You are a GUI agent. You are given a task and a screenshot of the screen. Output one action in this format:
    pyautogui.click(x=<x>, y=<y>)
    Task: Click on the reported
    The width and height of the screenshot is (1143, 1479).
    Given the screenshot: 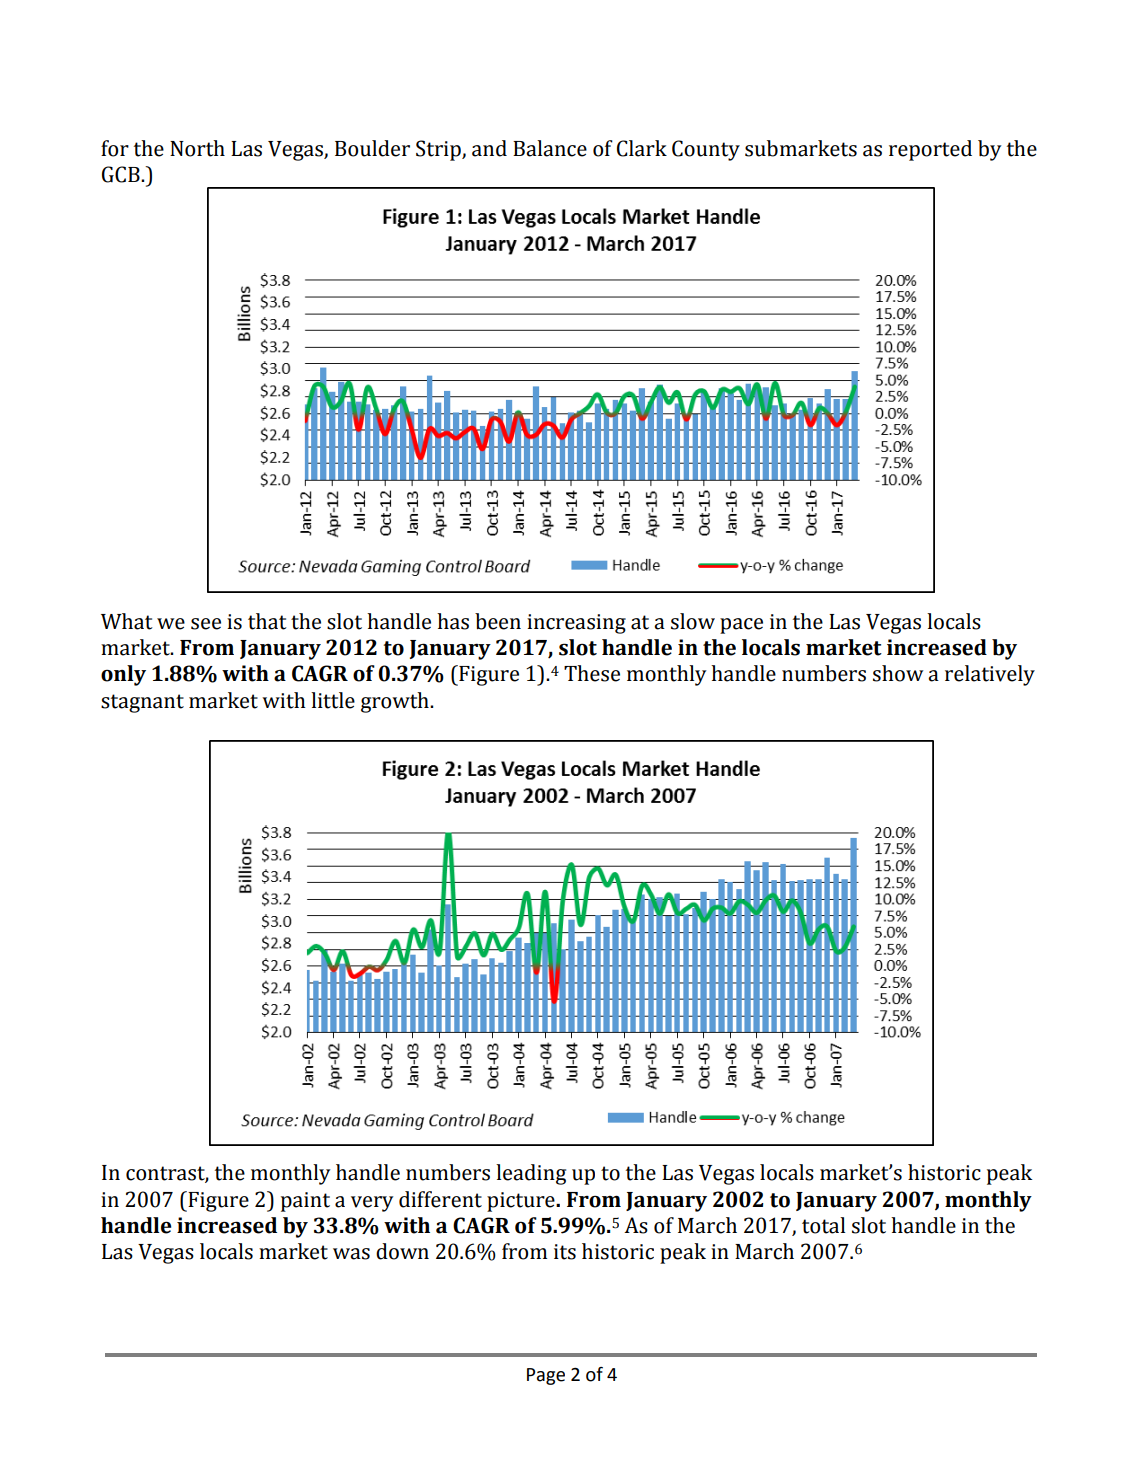 What is the action you would take?
    pyautogui.click(x=930, y=150)
